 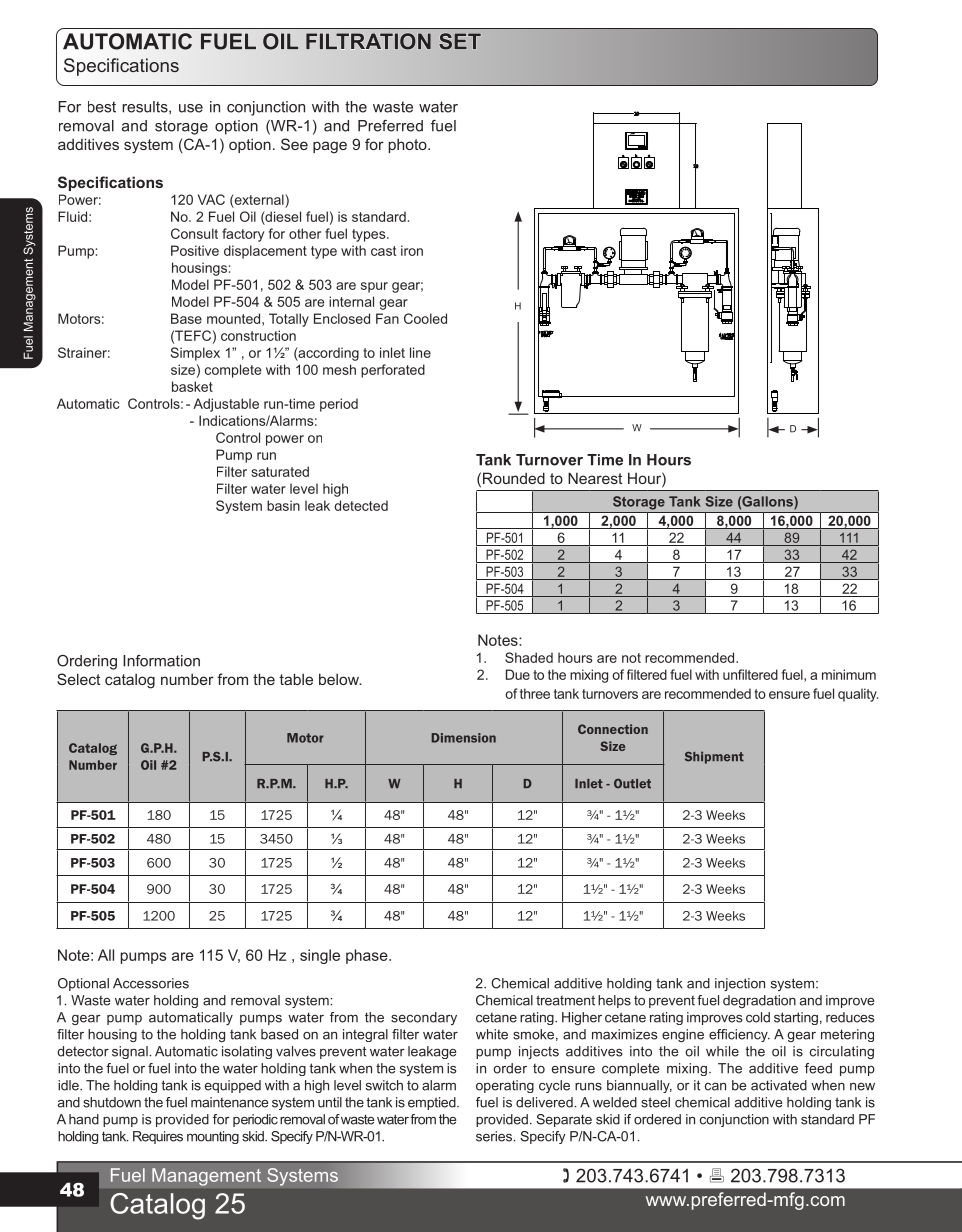 I want to click on Rounded, so click(x=514, y=478).
